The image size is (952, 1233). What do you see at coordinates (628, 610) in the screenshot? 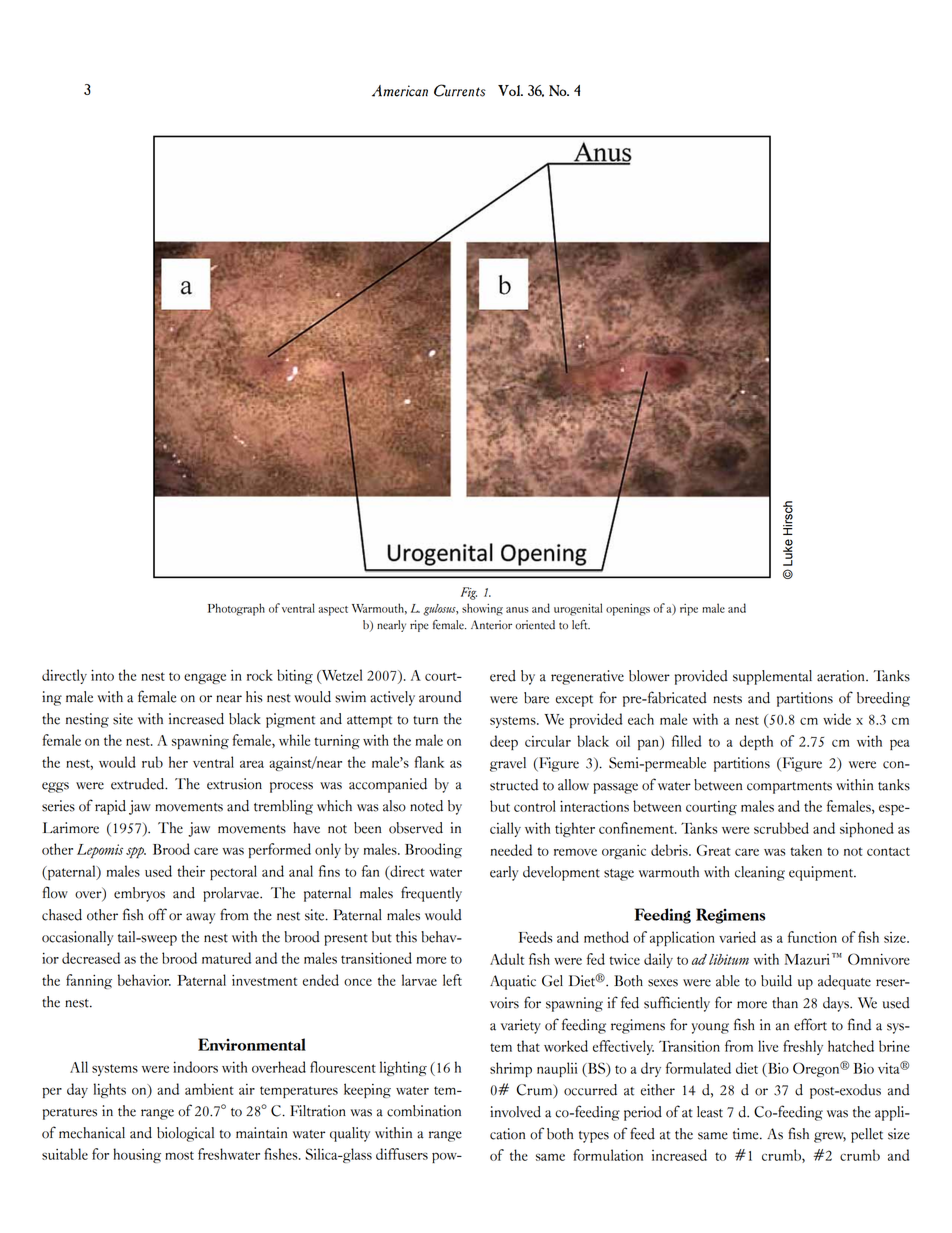
I see `openings` at bounding box center [628, 610].
